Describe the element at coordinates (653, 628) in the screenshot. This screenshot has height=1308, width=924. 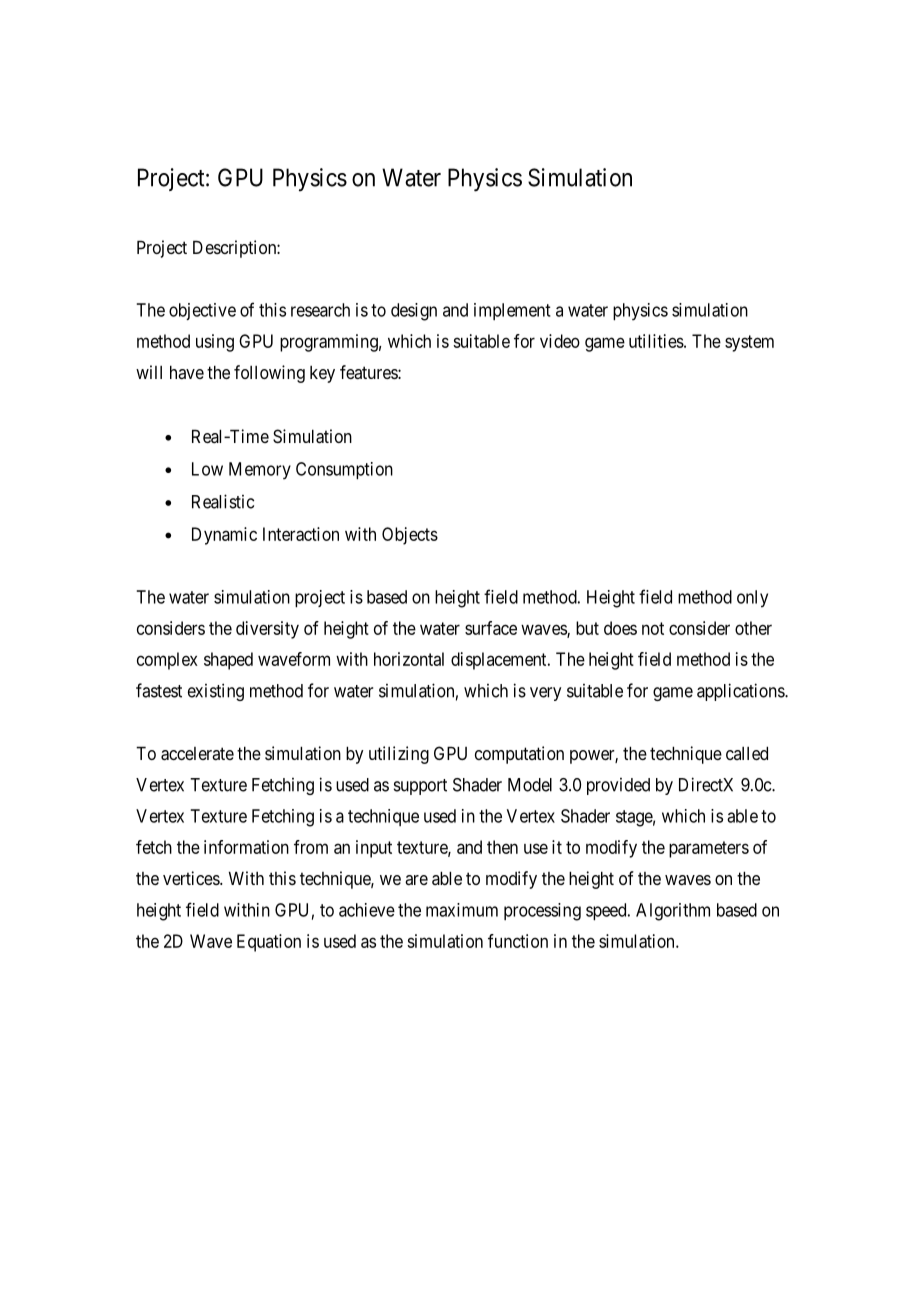
I see `not` at that location.
